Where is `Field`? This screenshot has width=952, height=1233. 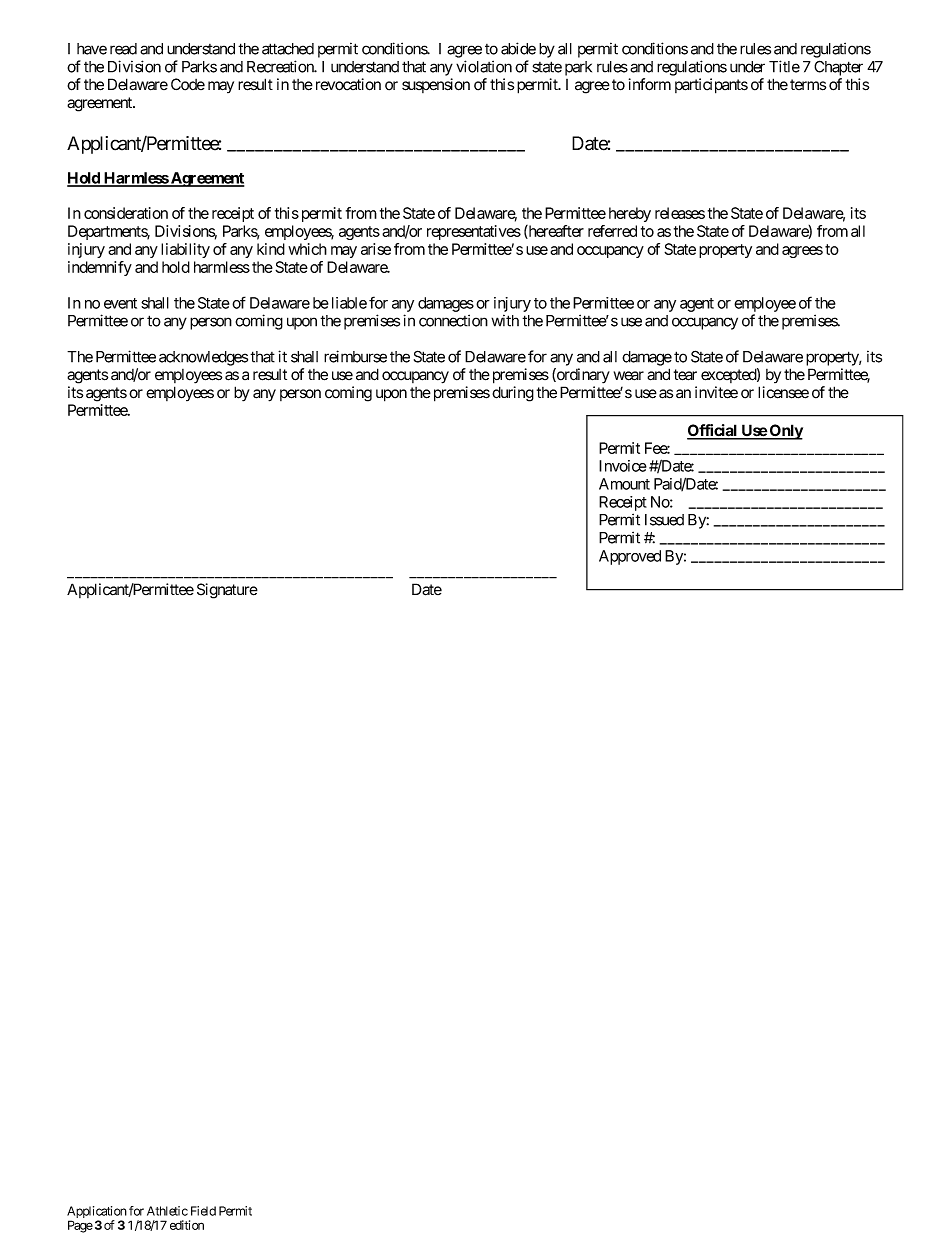
Field is located at coordinates (203, 1211).
